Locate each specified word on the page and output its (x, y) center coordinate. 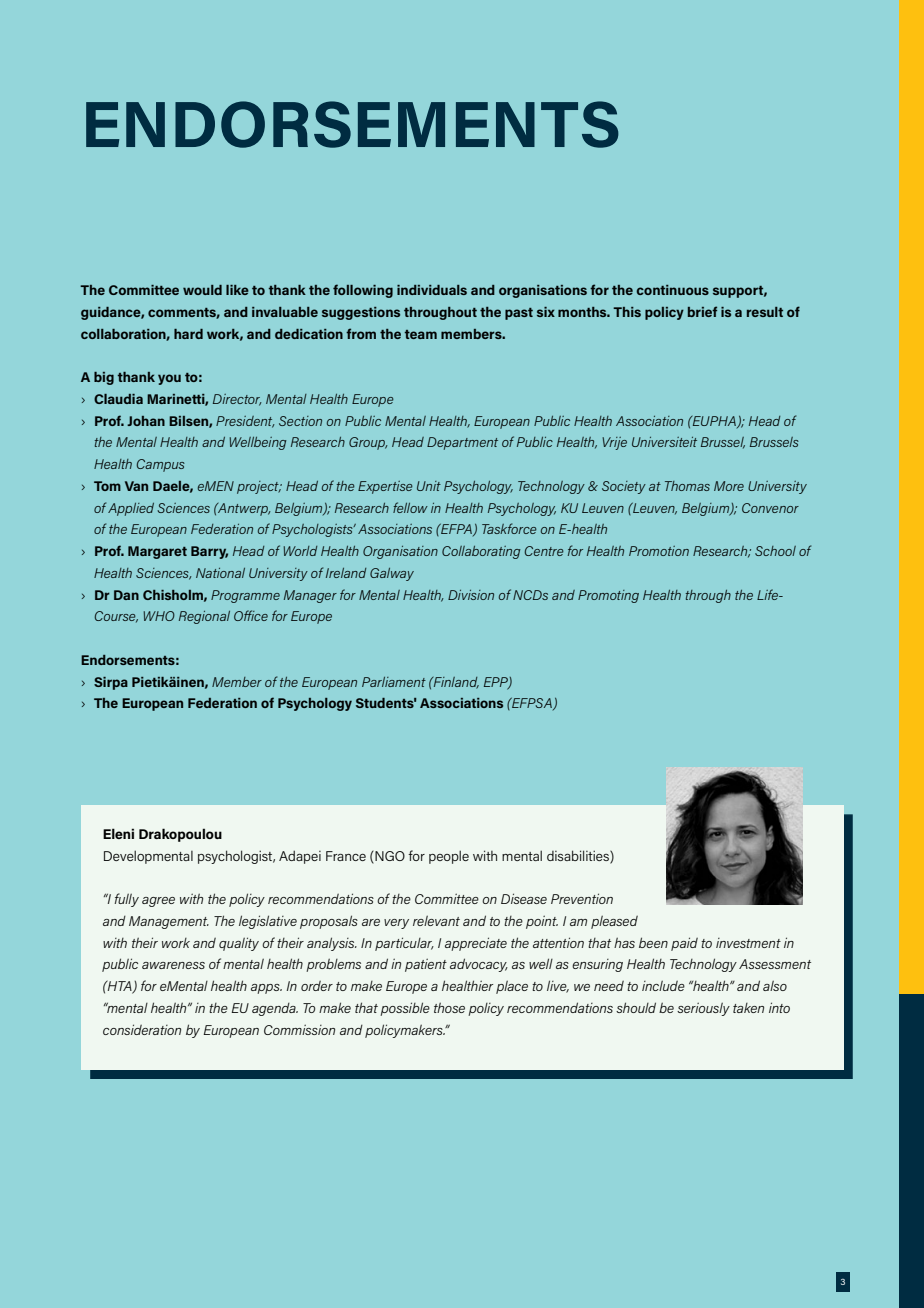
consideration (142, 1029)
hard (188, 334)
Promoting (608, 596)
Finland (455, 683)
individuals (432, 290)
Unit (429, 486)
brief (702, 311)
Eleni (118, 833)
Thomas (687, 486)
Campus (161, 465)
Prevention (582, 898)
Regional (204, 617)
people (449, 857)
